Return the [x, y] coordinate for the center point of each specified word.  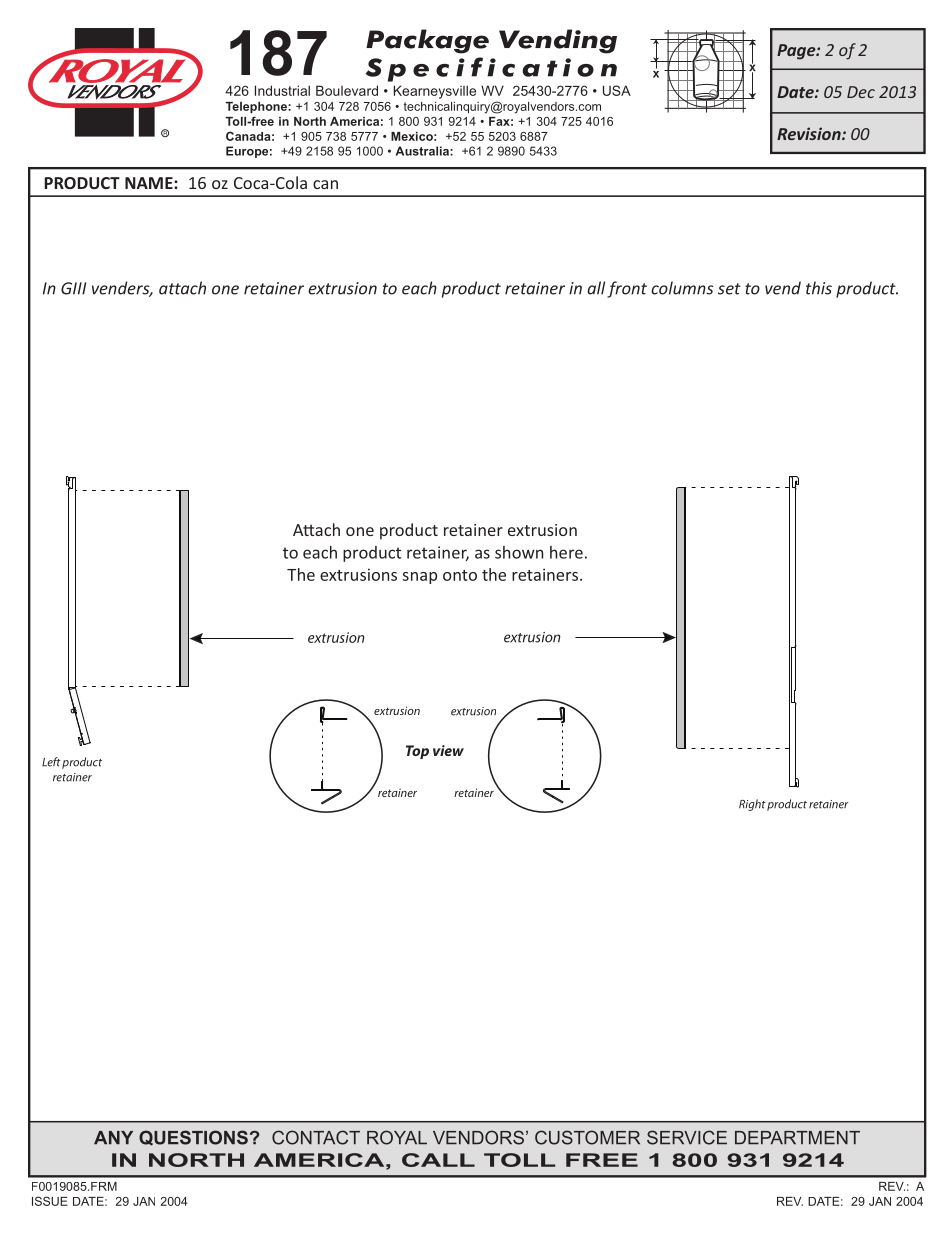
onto [460, 575]
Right [752, 805]
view [448, 750]
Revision [810, 133]
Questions [193, 1138]
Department [797, 1137]
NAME [150, 183]
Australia [423, 151]
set [729, 289]
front [627, 289]
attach [182, 288]
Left [51, 762]
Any [113, 1137]
